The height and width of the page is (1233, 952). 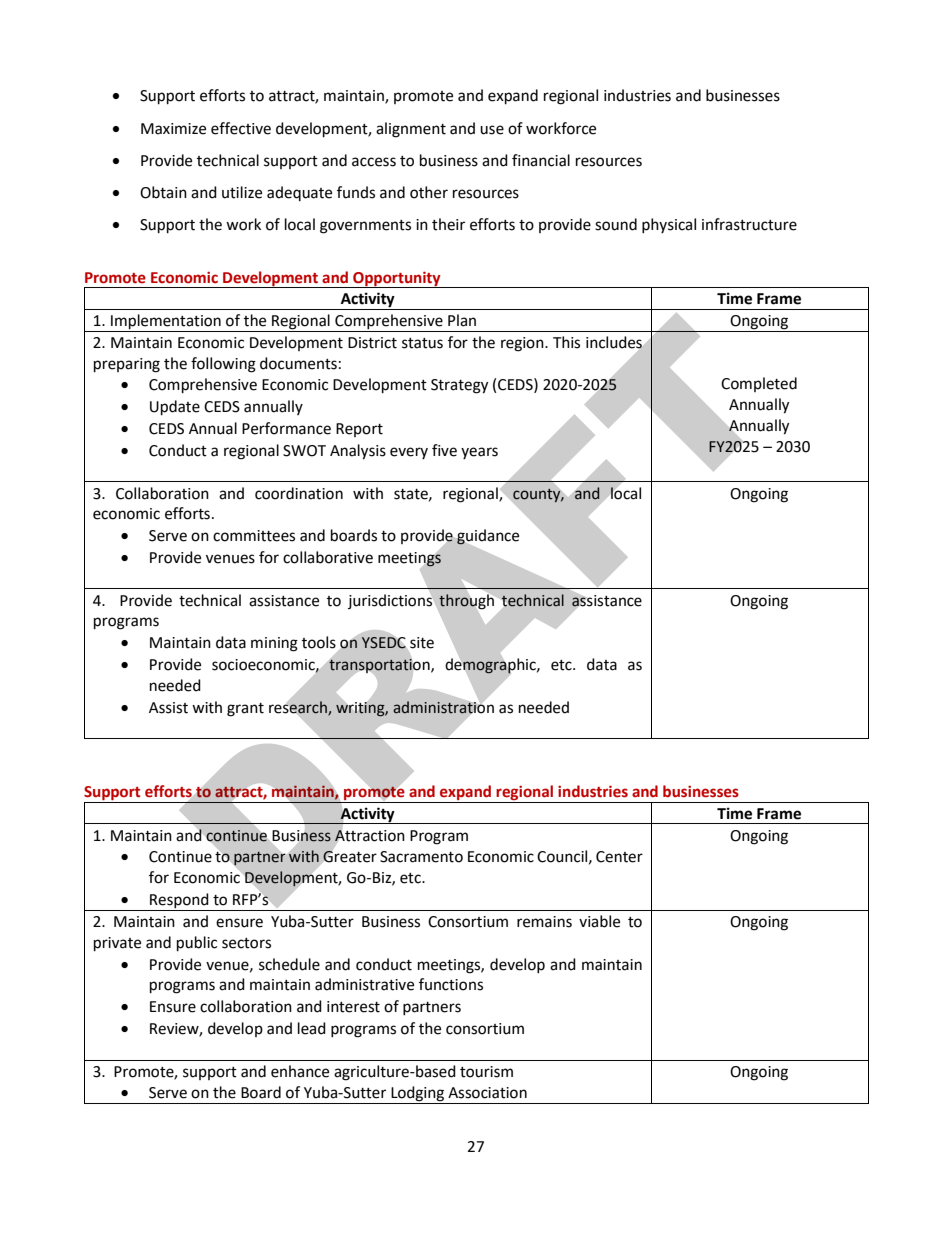 I want to click on Lodging, so click(x=418, y=1095).
